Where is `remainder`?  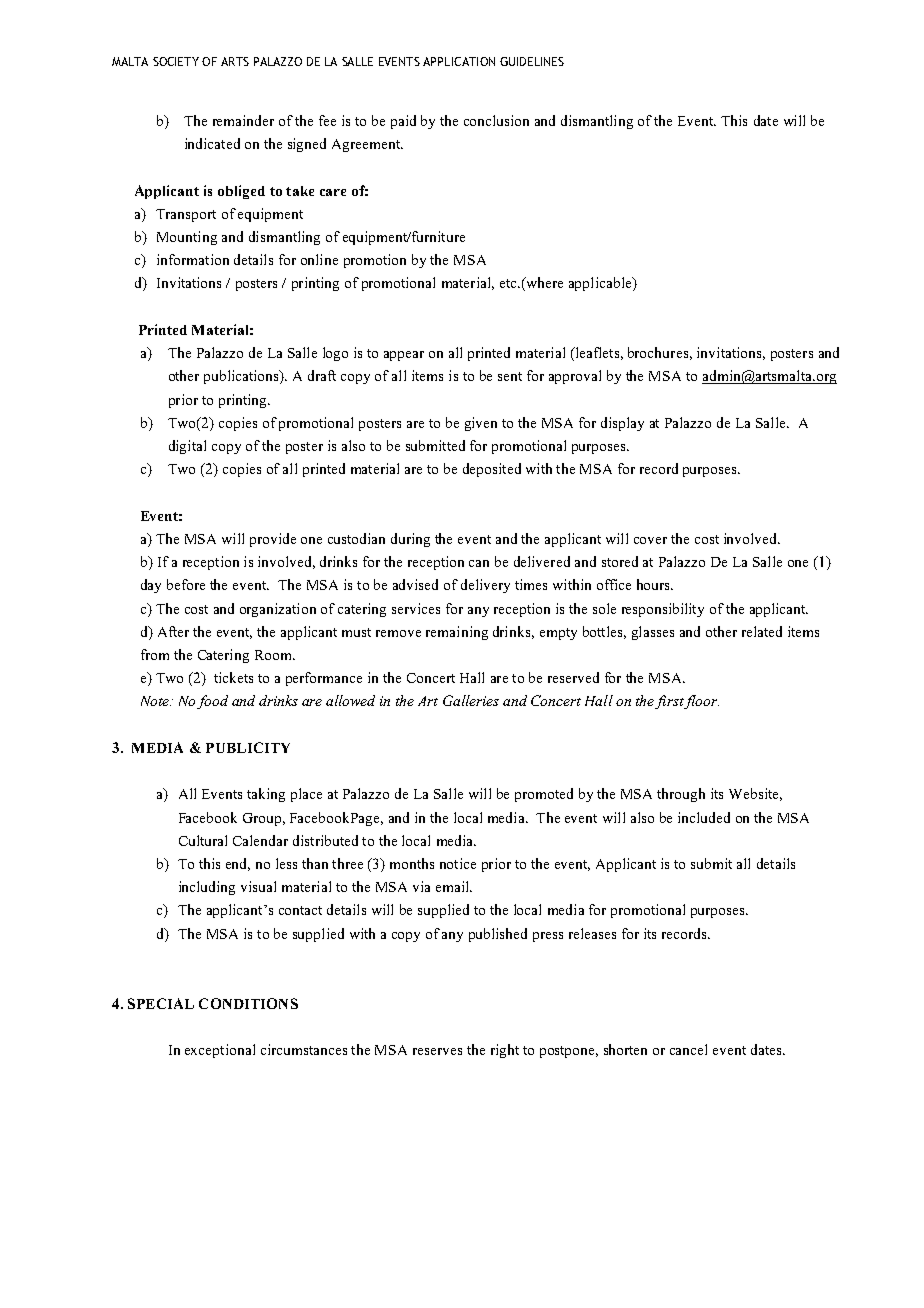 remainder is located at coordinates (243, 120).
